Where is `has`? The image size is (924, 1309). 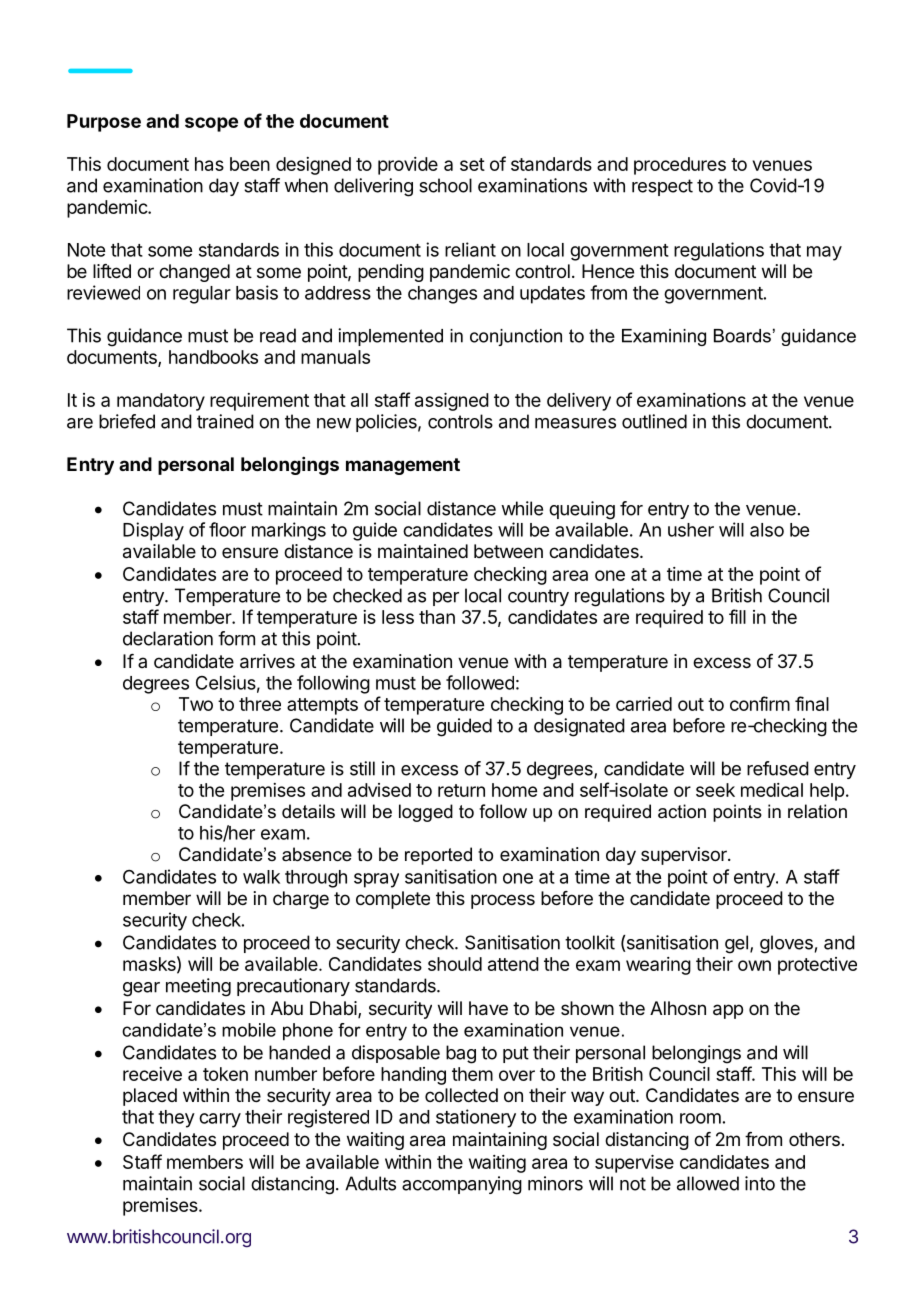
has is located at coordinates (209, 164).
